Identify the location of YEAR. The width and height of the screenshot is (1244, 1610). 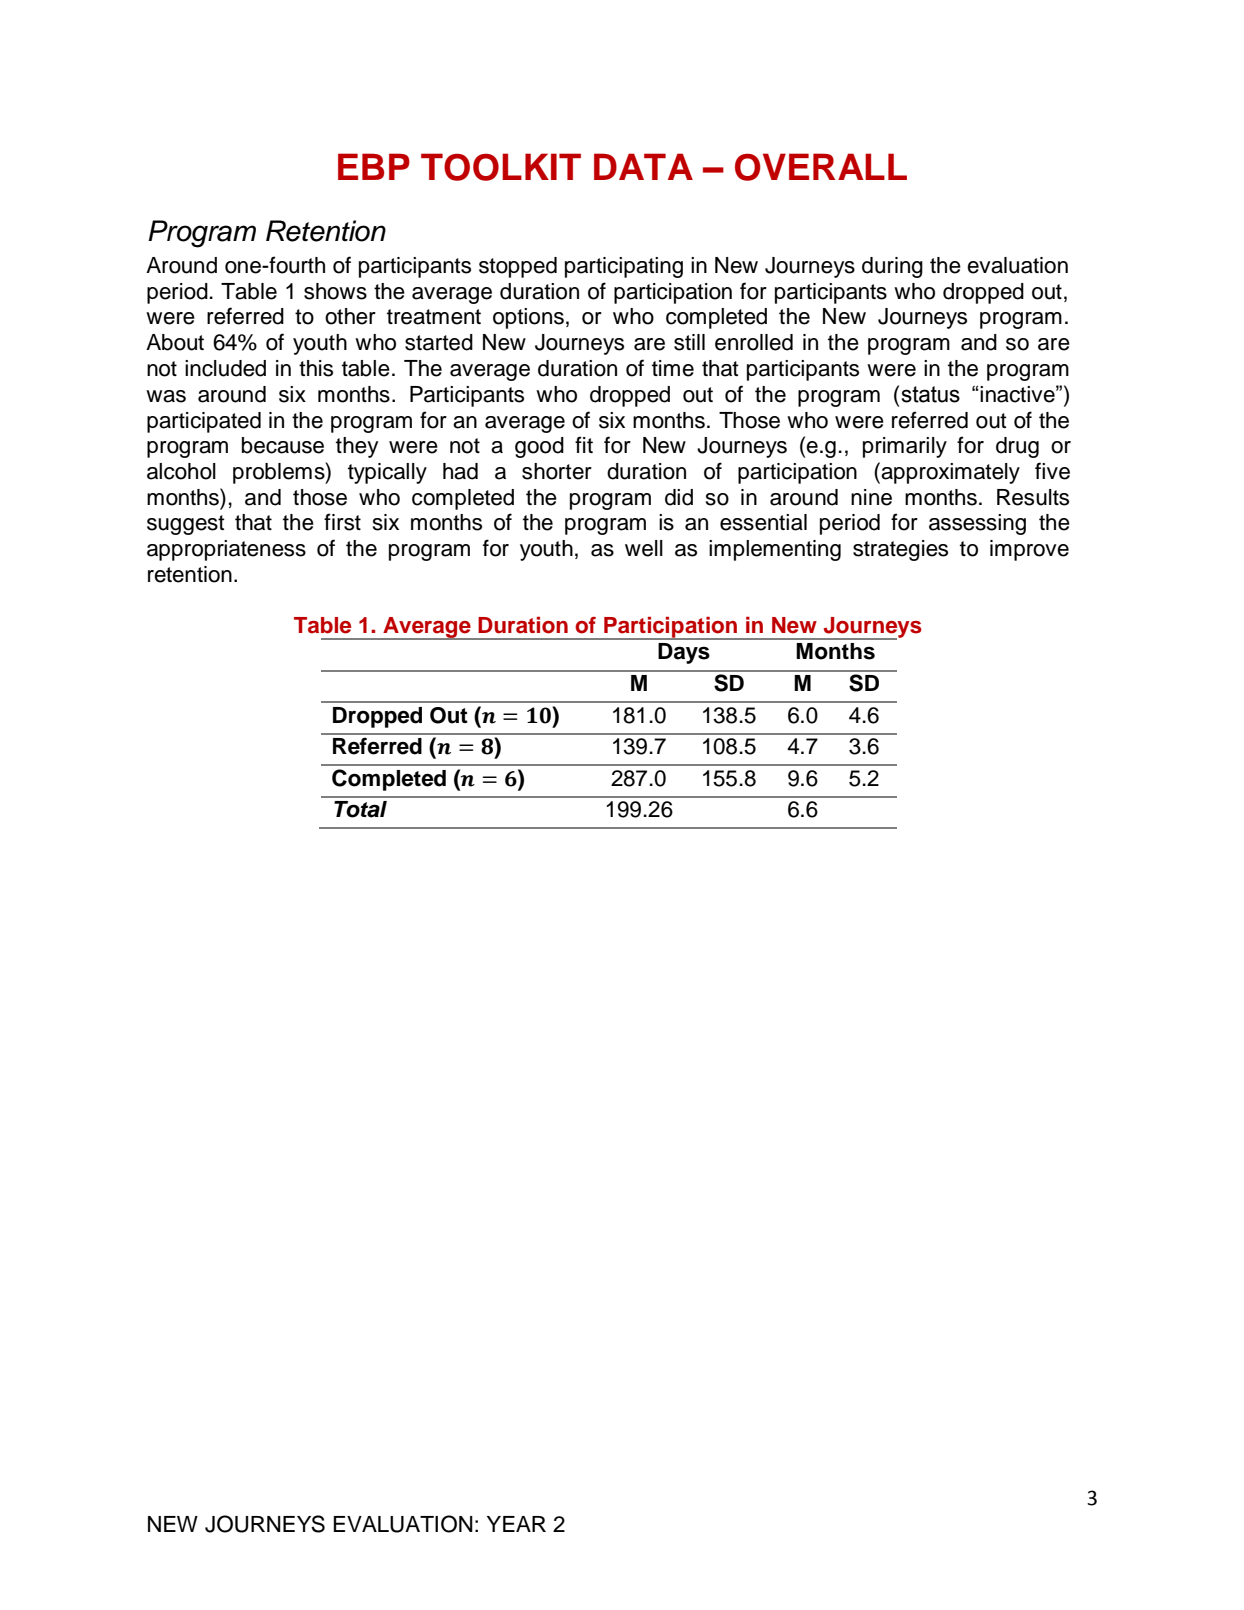
(516, 1524).
